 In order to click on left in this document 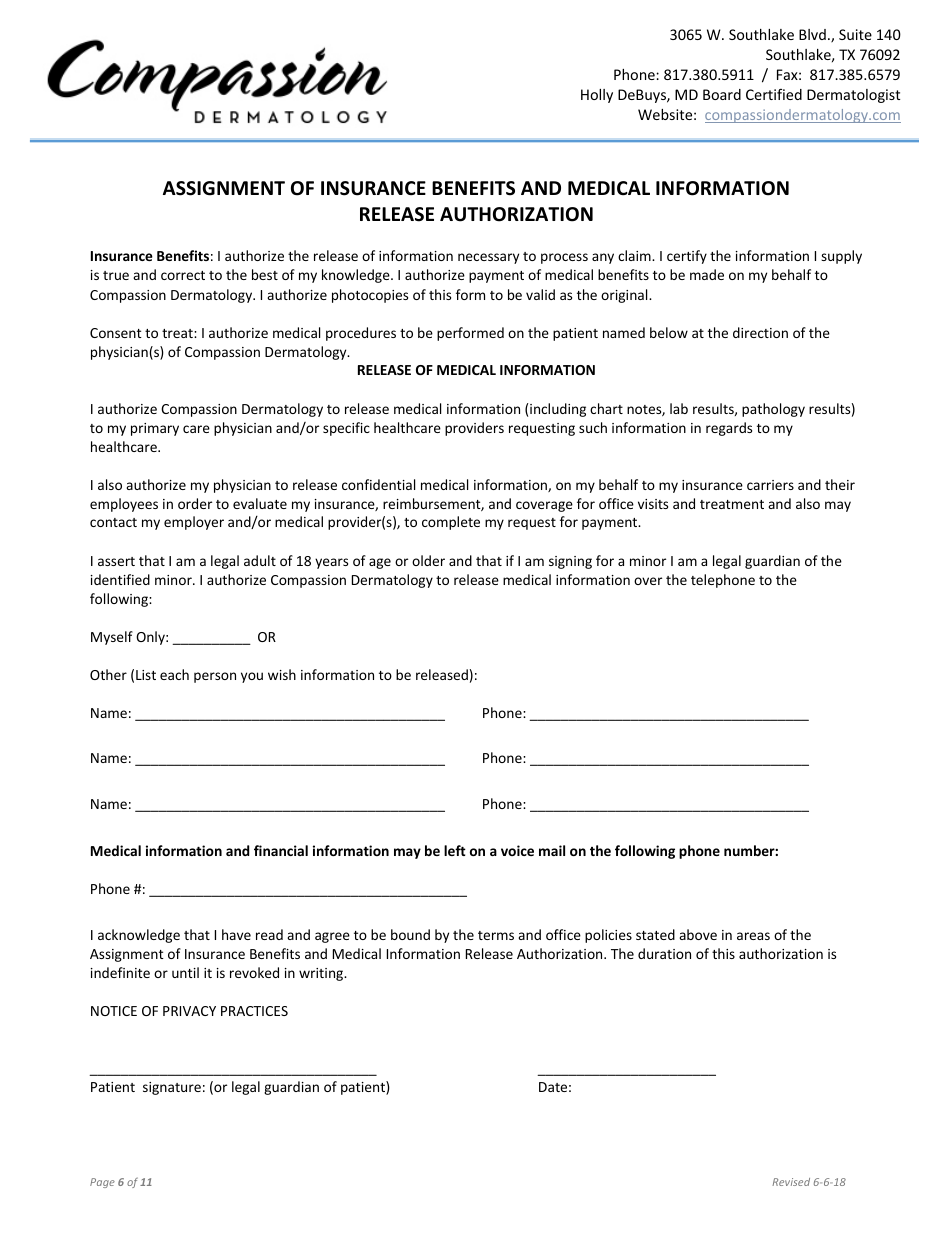, I will do `click(455, 850)`.
